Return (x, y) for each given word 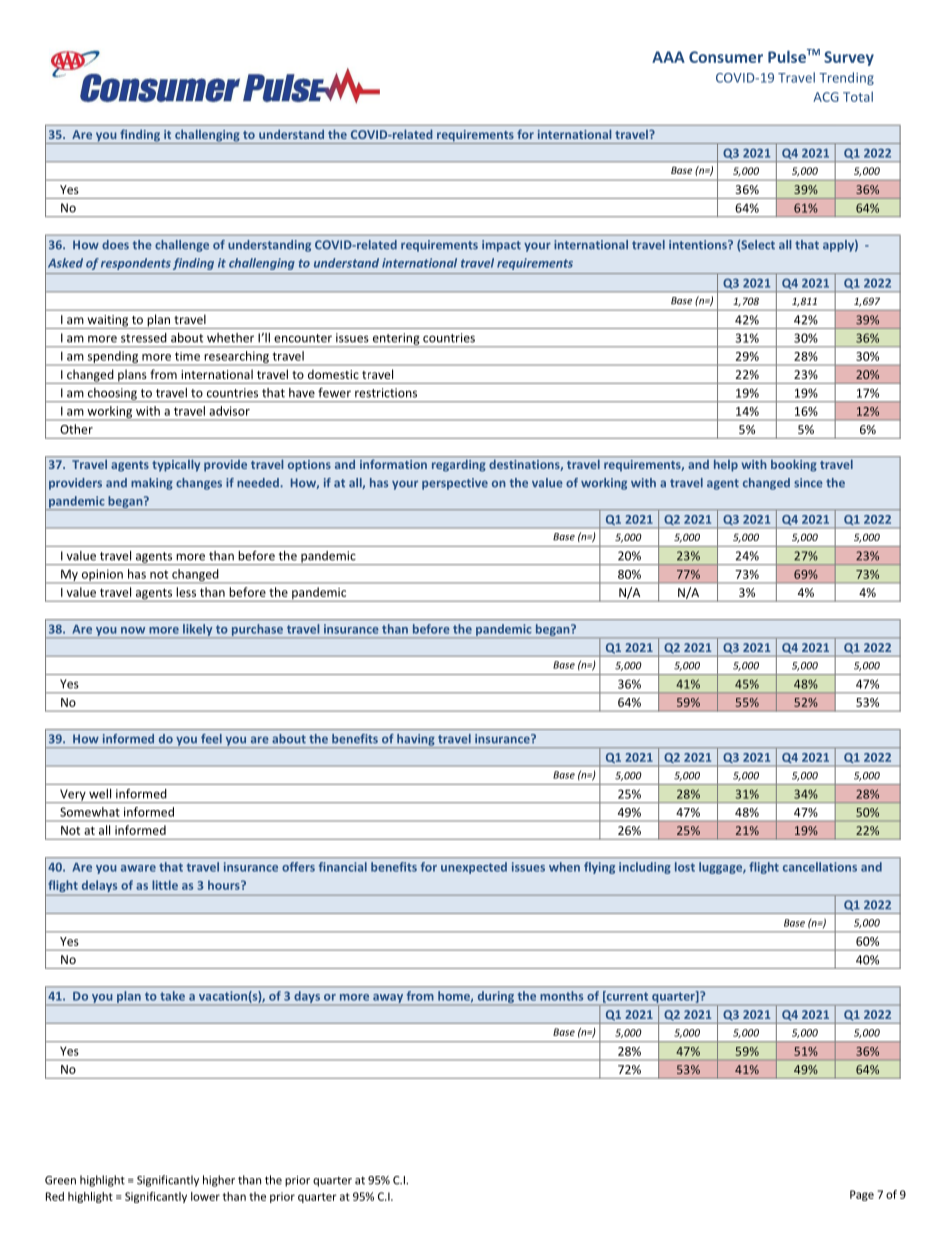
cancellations (820, 867)
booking (794, 465)
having (416, 741)
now (133, 630)
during (496, 997)
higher (219, 1181)
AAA (668, 57)
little (165, 885)
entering (396, 340)
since (808, 483)
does (115, 245)
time (187, 356)
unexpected (474, 868)
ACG (826, 97)
